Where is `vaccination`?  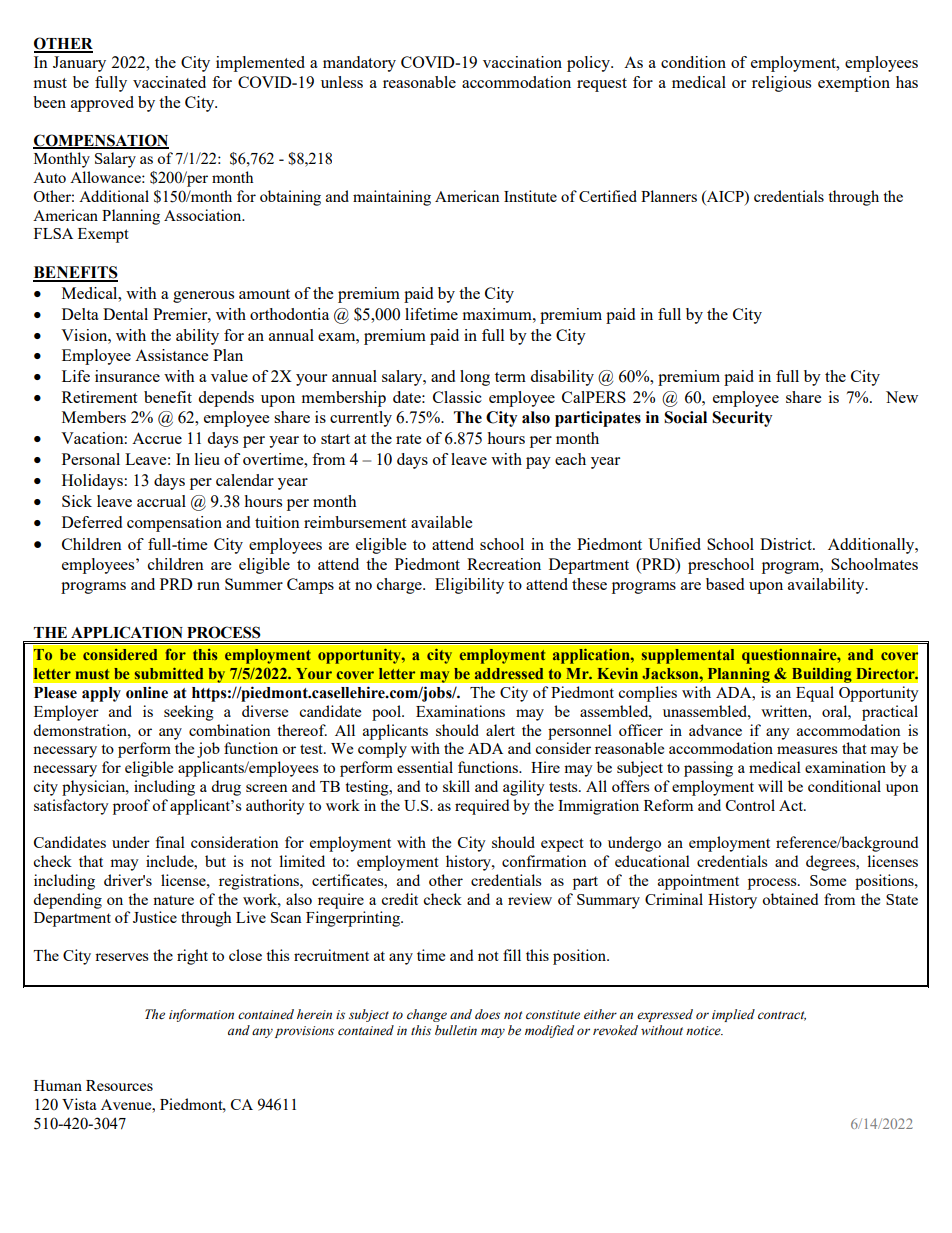
vaccination is located at coordinates (522, 62).
